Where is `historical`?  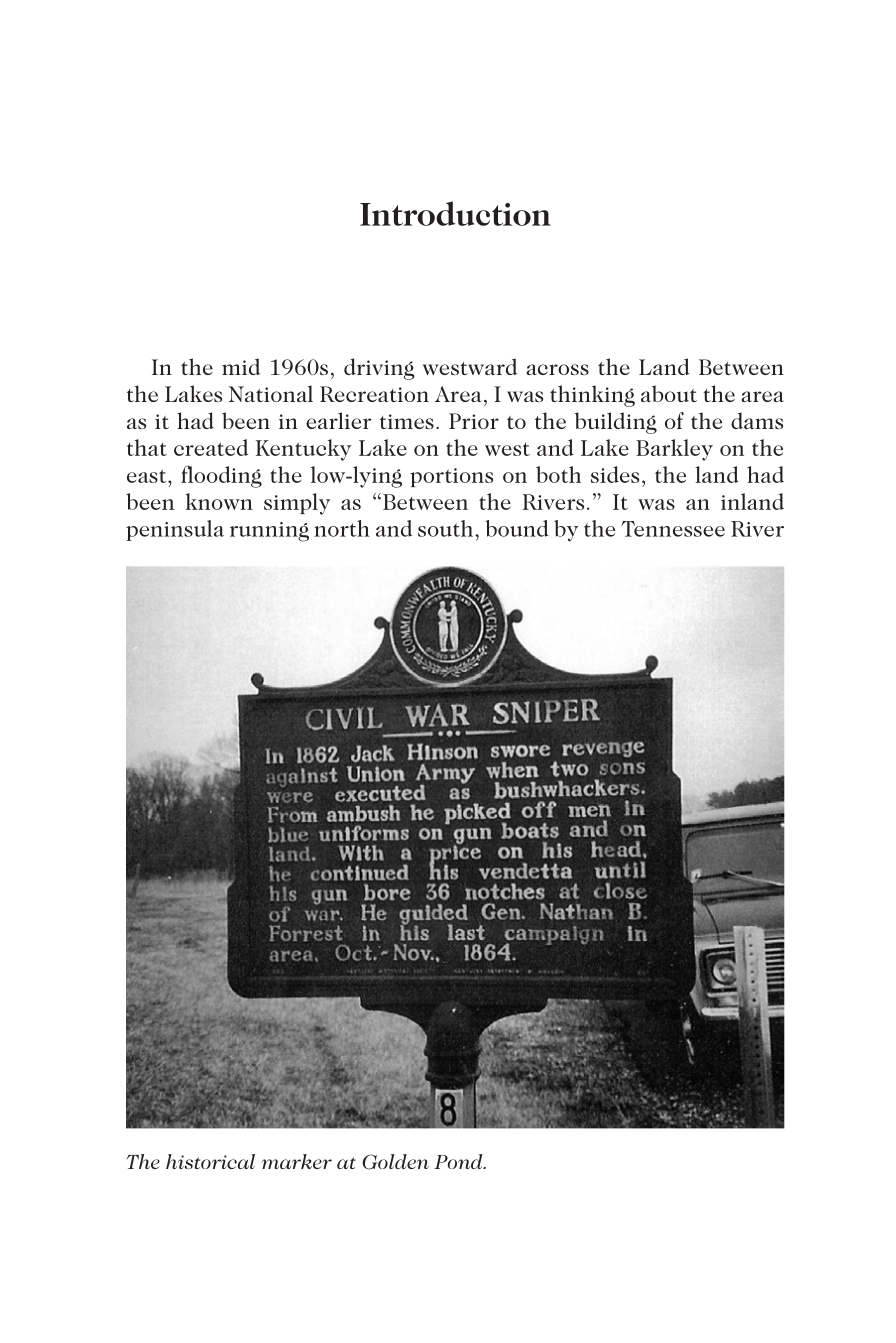
historical is located at coordinates (210, 1161).
